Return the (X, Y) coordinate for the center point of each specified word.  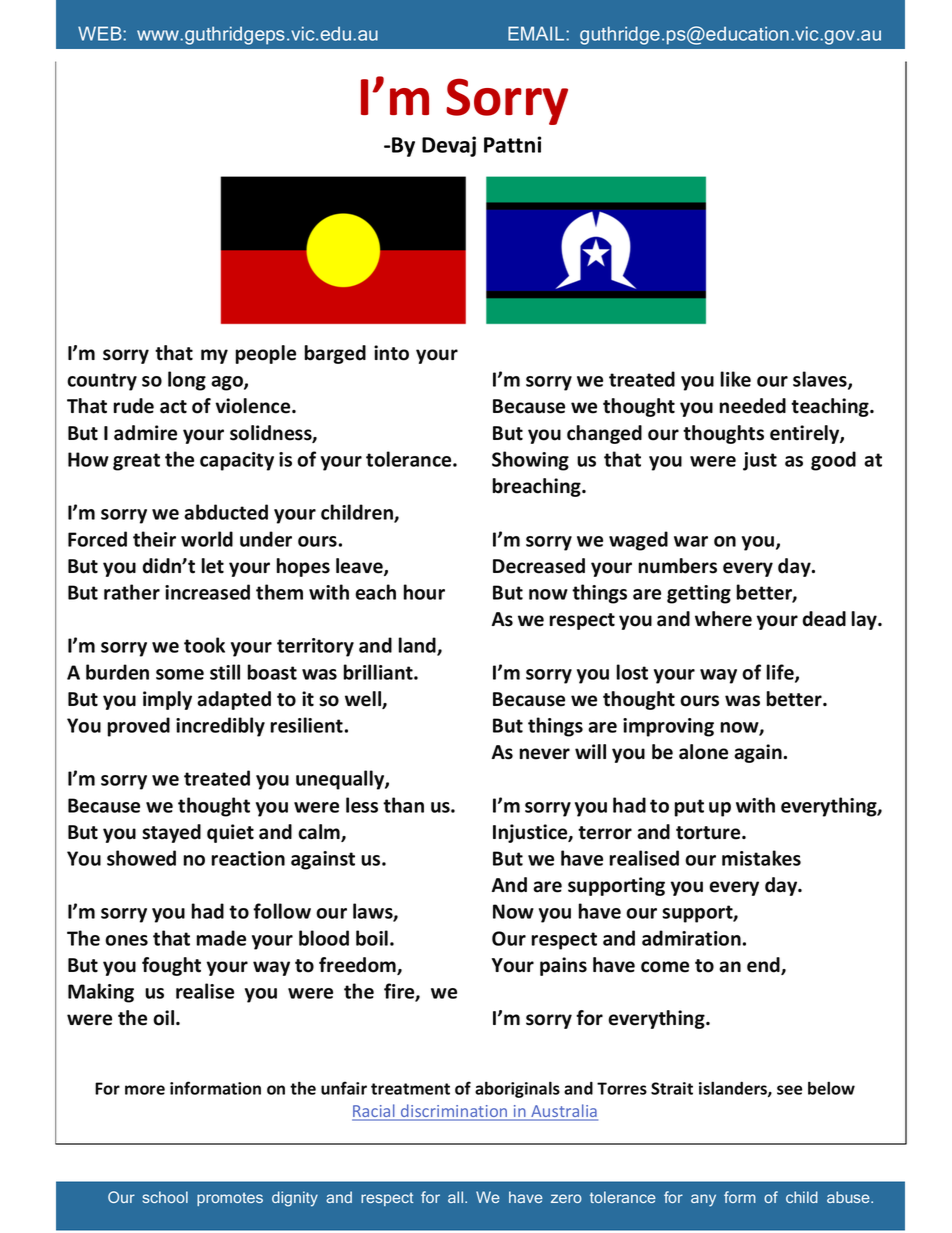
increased (207, 592)
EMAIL (537, 33)
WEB (101, 33)
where (723, 619)
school (165, 1197)
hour (424, 592)
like (735, 379)
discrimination (454, 1112)
